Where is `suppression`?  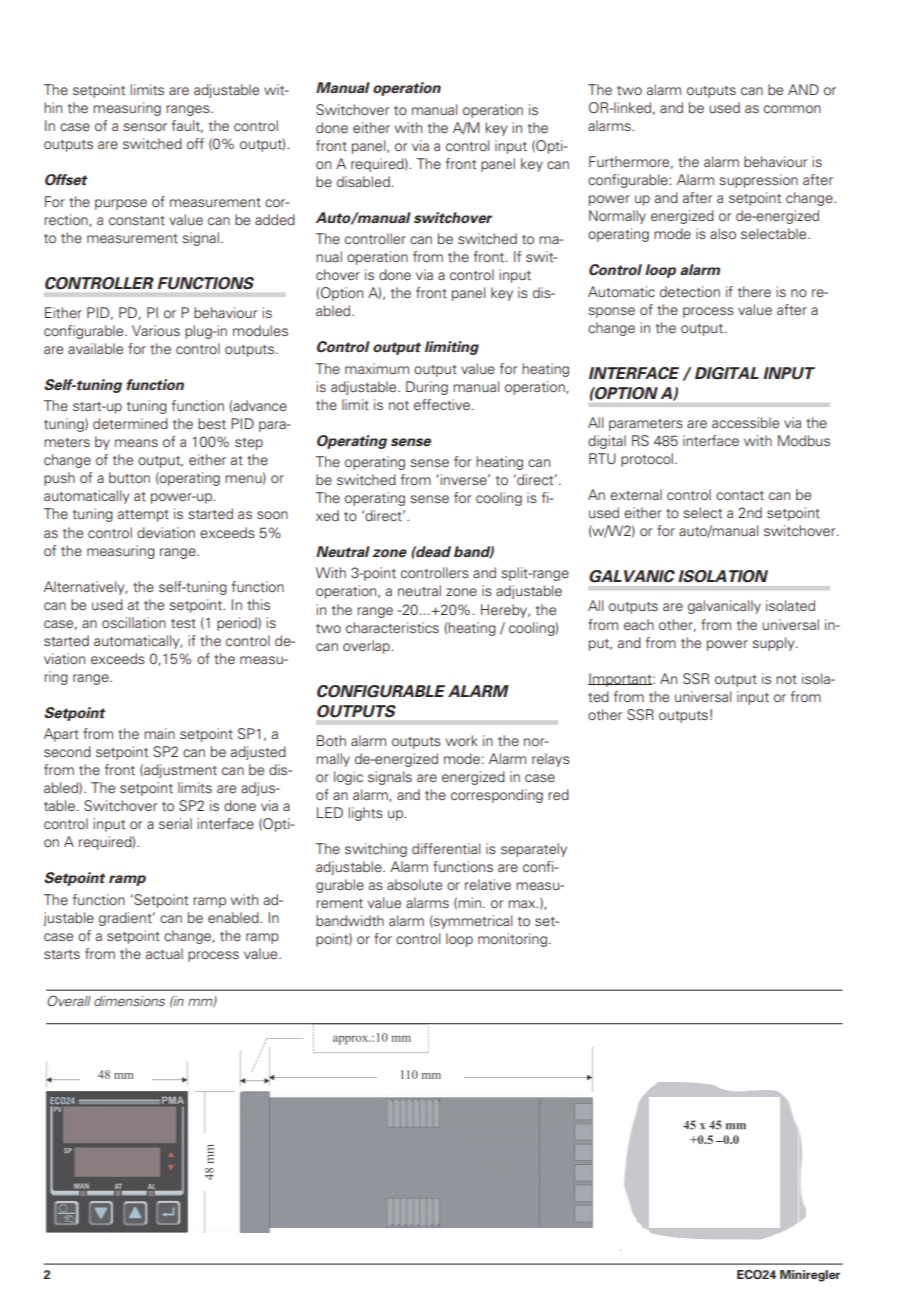
suppression is located at coordinates (758, 181).
